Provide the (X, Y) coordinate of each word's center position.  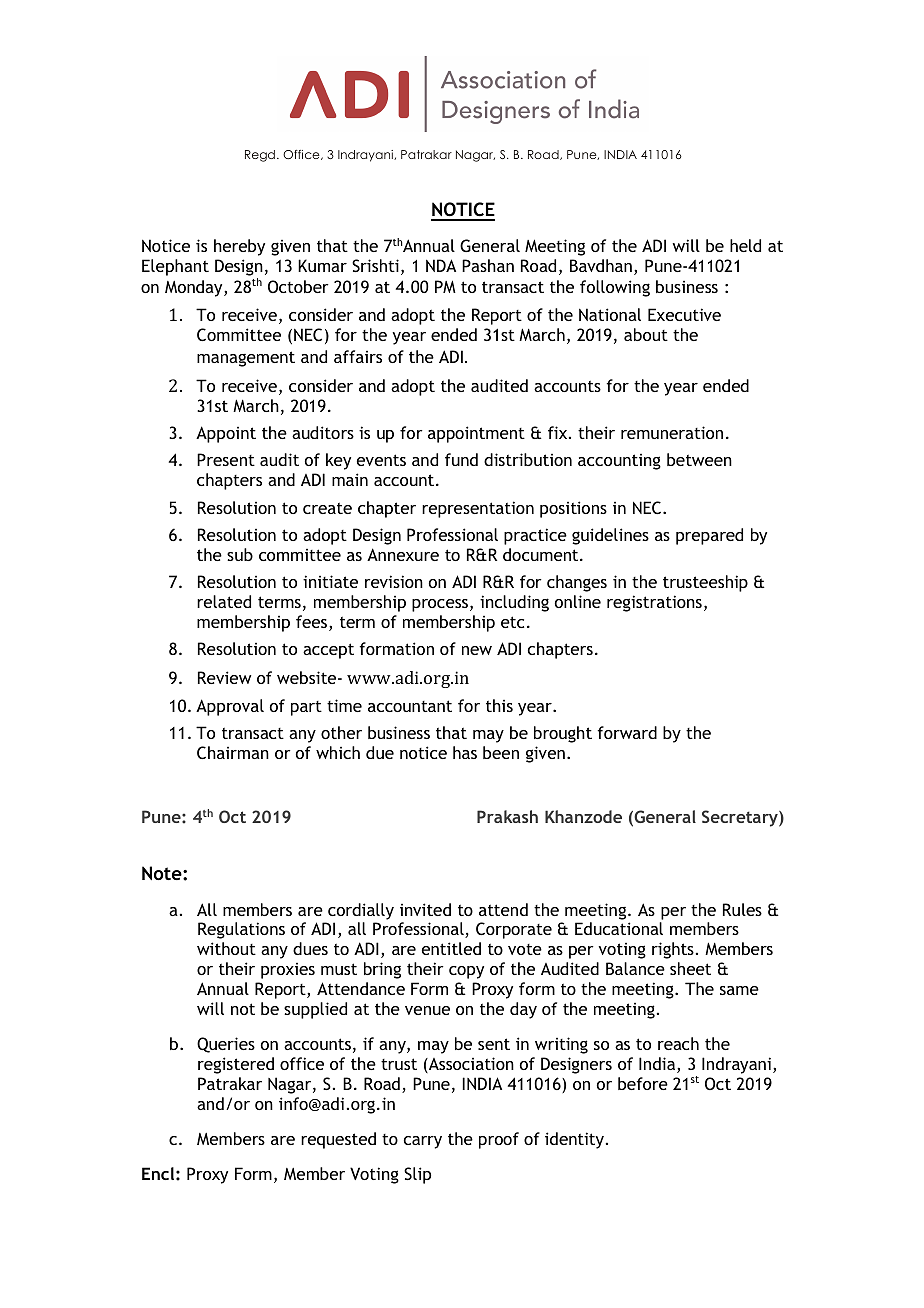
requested (338, 1140)
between (699, 459)
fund (461, 459)
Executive (684, 314)
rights (673, 950)
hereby (239, 247)
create (327, 508)
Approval (230, 707)
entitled (451, 948)
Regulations (241, 930)
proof (499, 1140)
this (499, 705)
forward (627, 732)
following (615, 288)
